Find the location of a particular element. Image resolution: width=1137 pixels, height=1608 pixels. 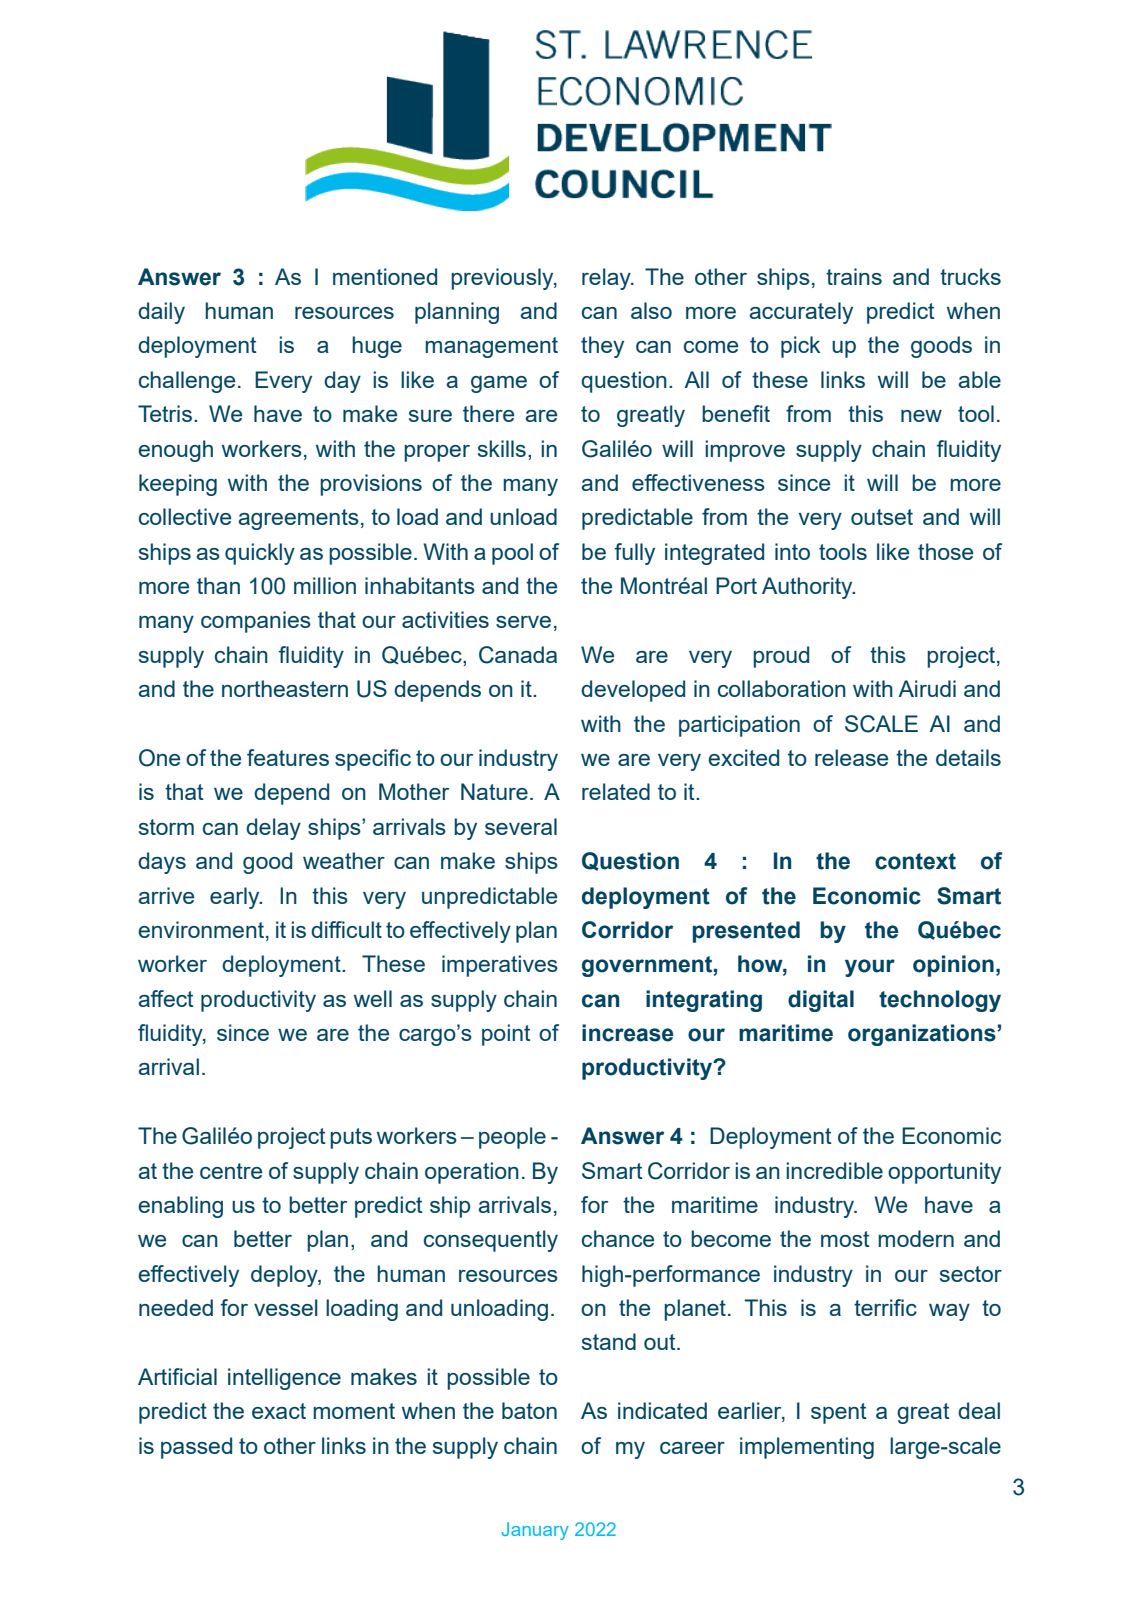

trains is located at coordinates (854, 276).
